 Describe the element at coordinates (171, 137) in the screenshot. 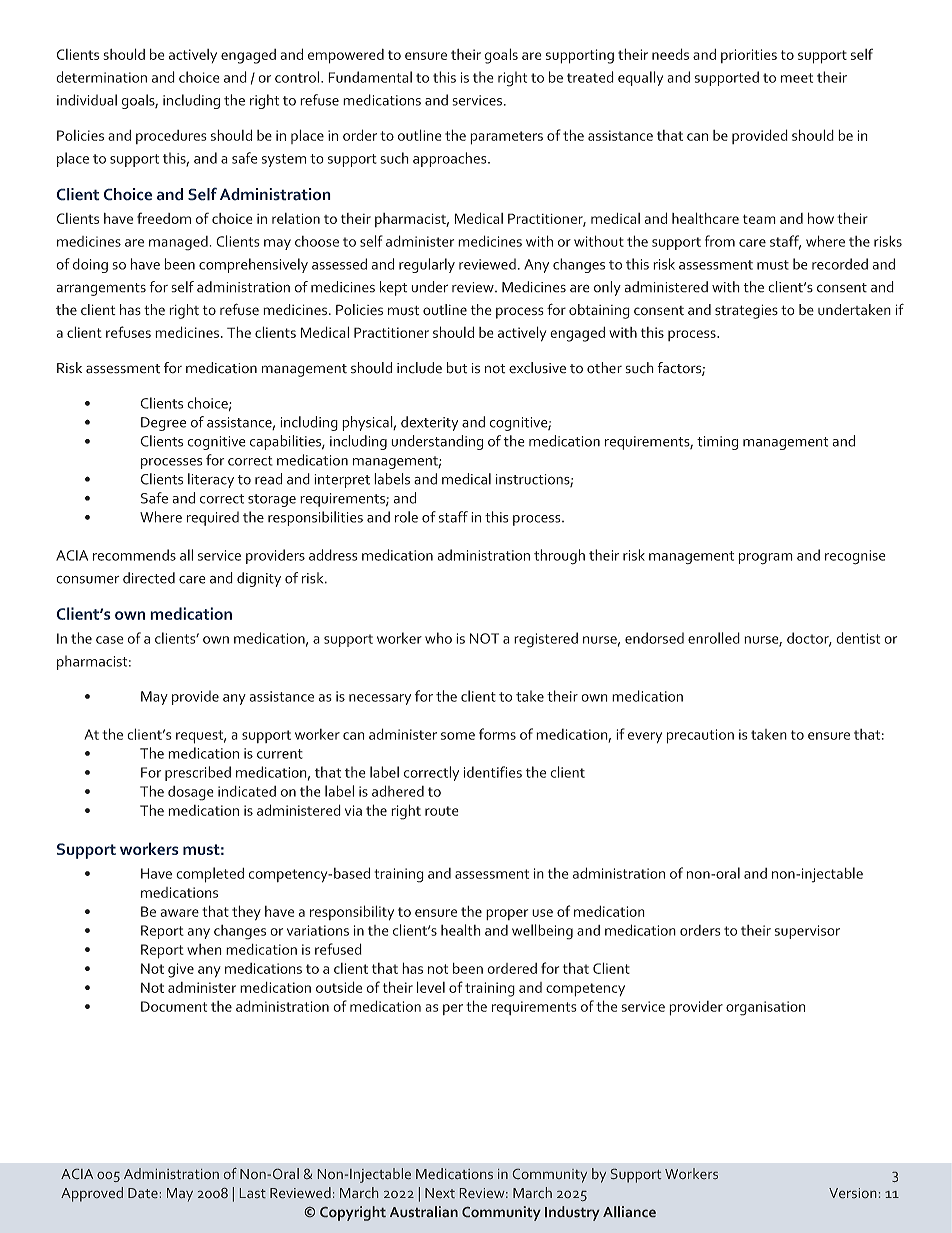

I see `procedures` at that location.
